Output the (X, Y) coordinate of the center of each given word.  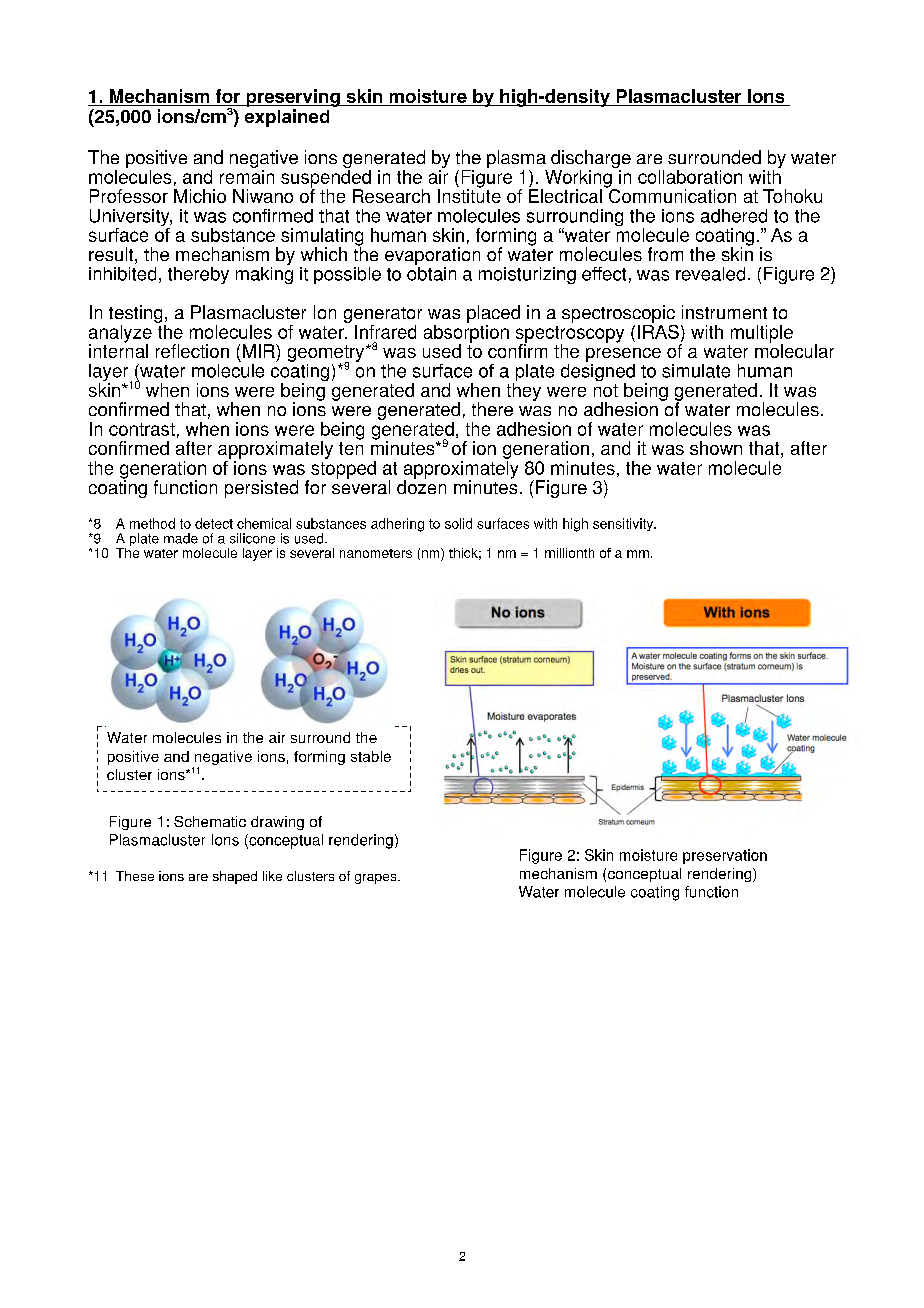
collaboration (690, 177)
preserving (293, 98)
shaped (235, 877)
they (524, 392)
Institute (469, 195)
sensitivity (624, 524)
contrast (142, 429)
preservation (725, 856)
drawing (277, 823)
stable (371, 756)
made (181, 538)
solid (458, 523)
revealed (710, 274)
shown (716, 448)
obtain (431, 272)
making (264, 274)
